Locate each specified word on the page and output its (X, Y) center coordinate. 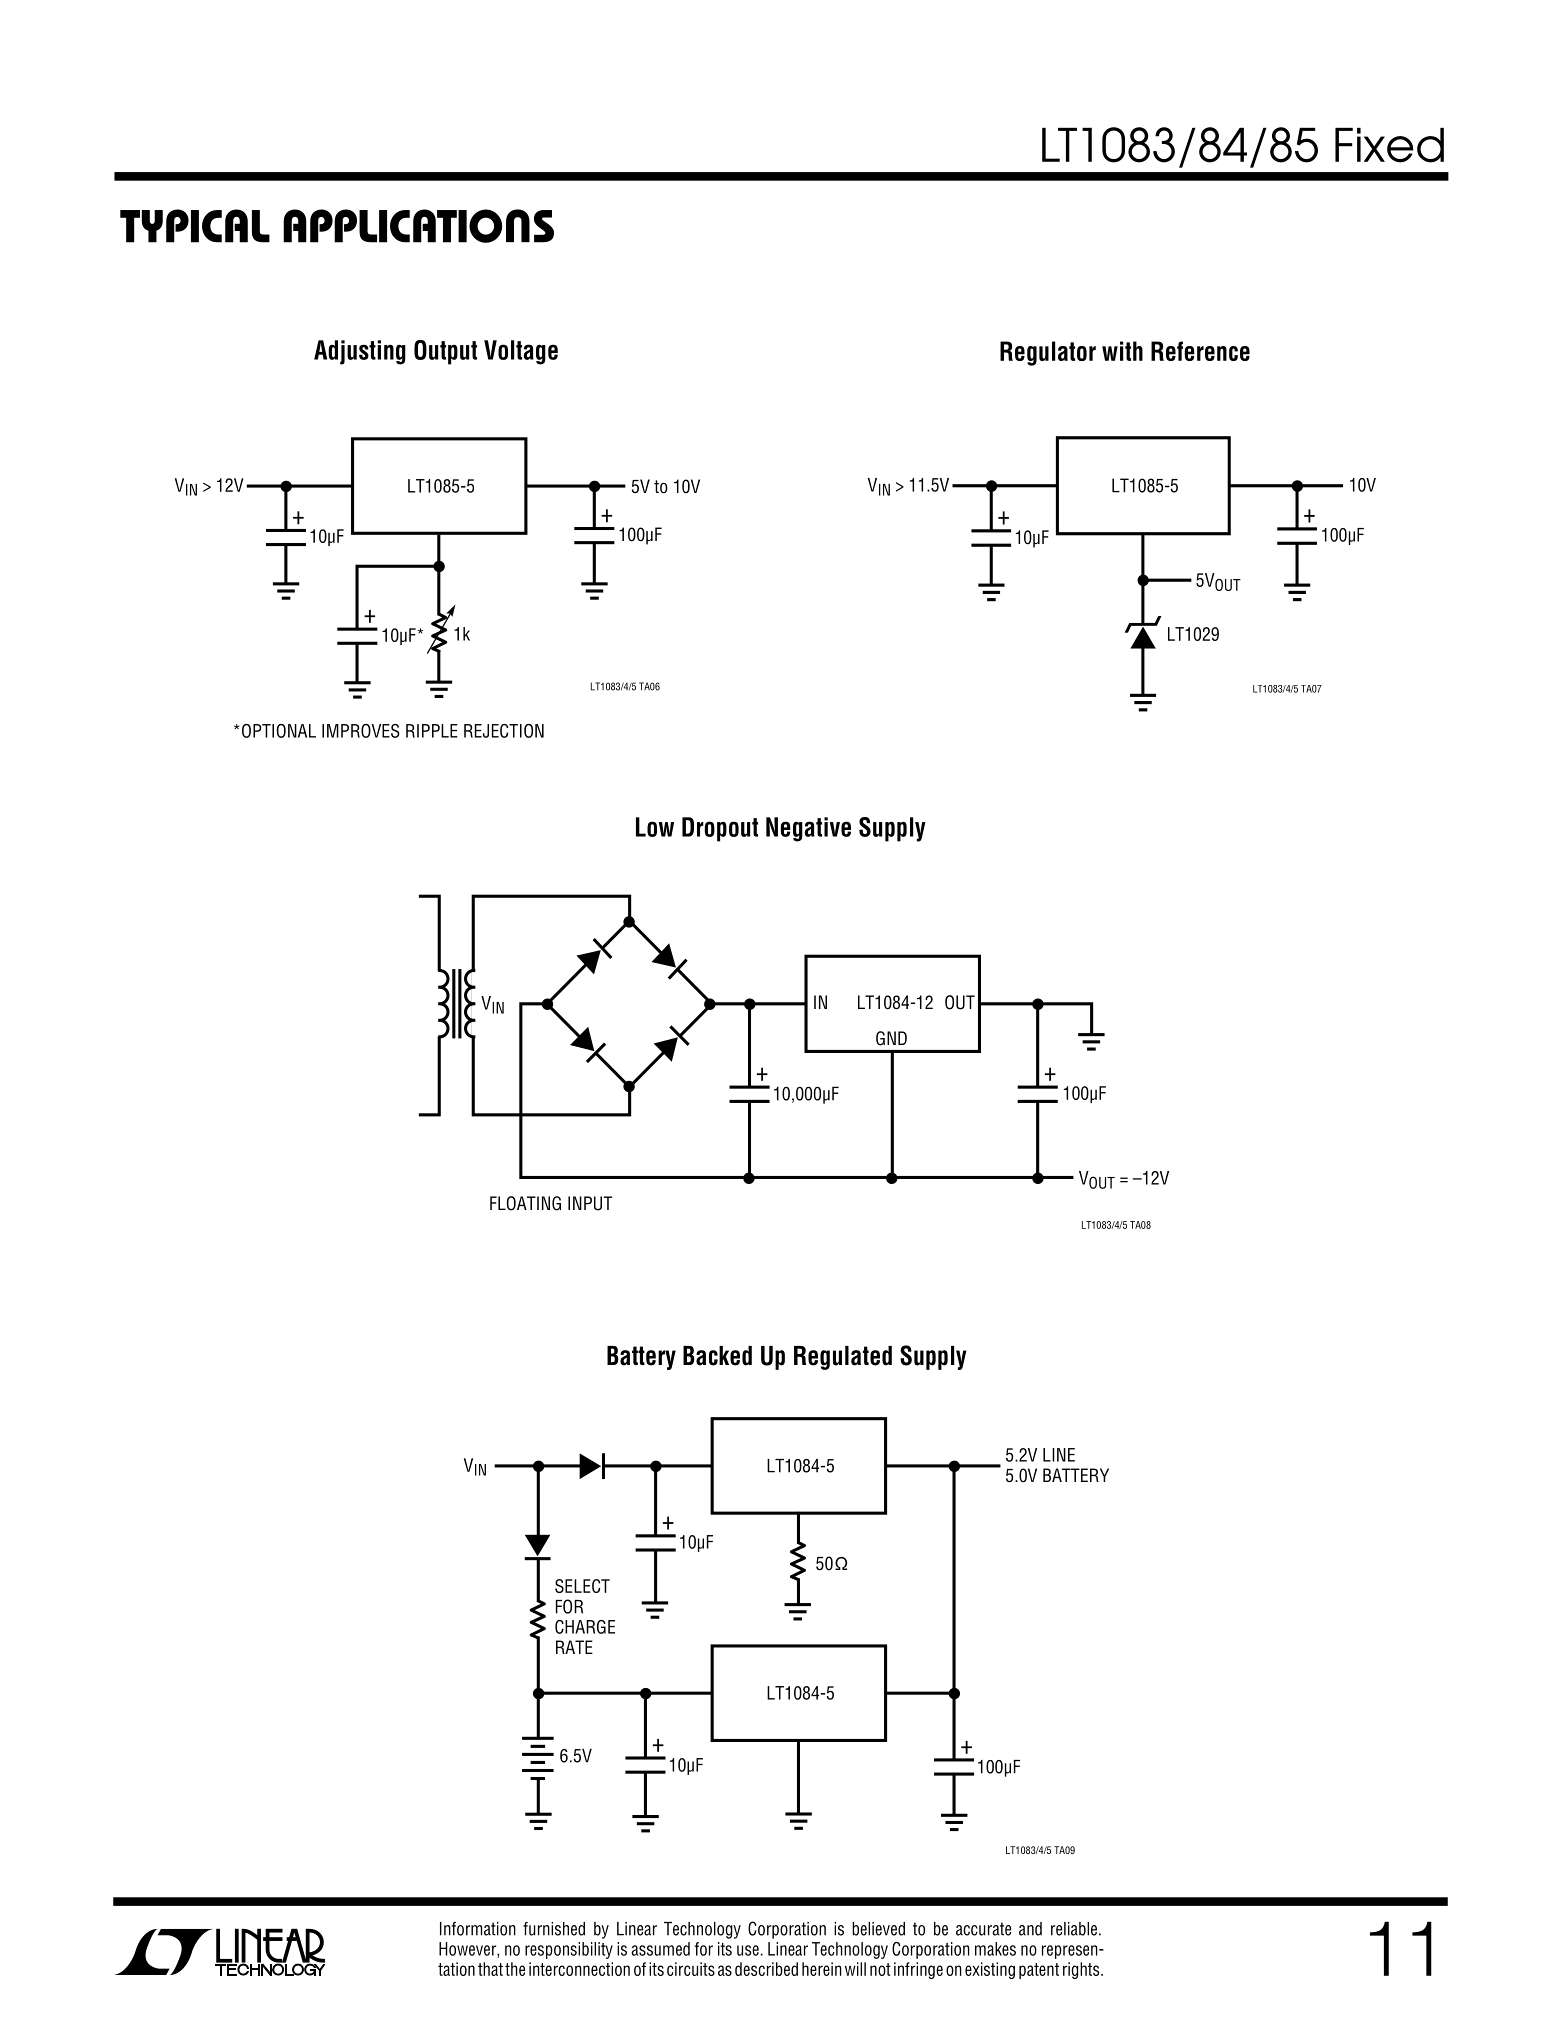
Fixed (1389, 145)
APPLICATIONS (418, 226)
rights (1082, 1970)
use (748, 1950)
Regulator (1048, 353)
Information (478, 1929)
